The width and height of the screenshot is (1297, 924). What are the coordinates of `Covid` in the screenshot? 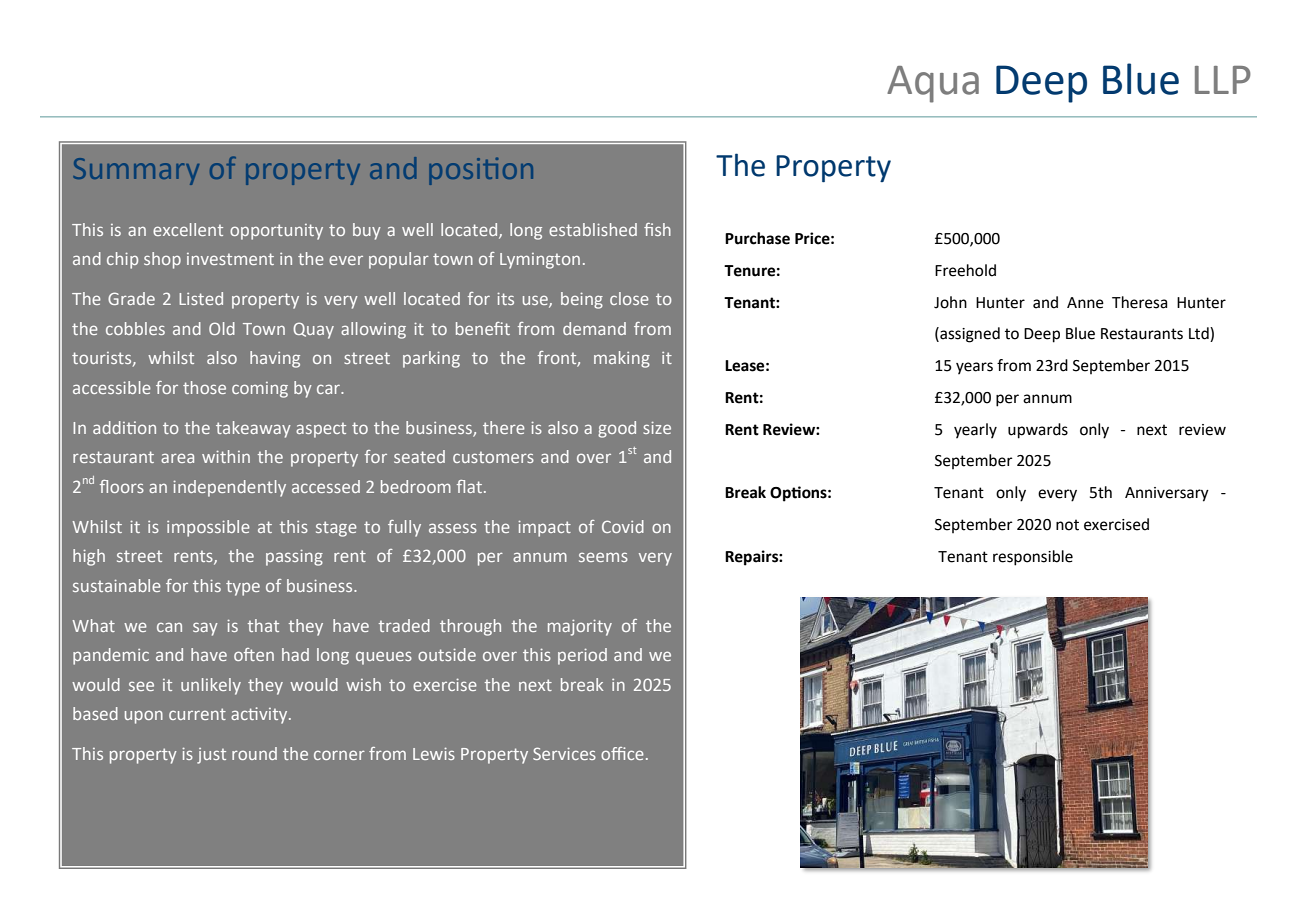 It's located at (623, 526).
